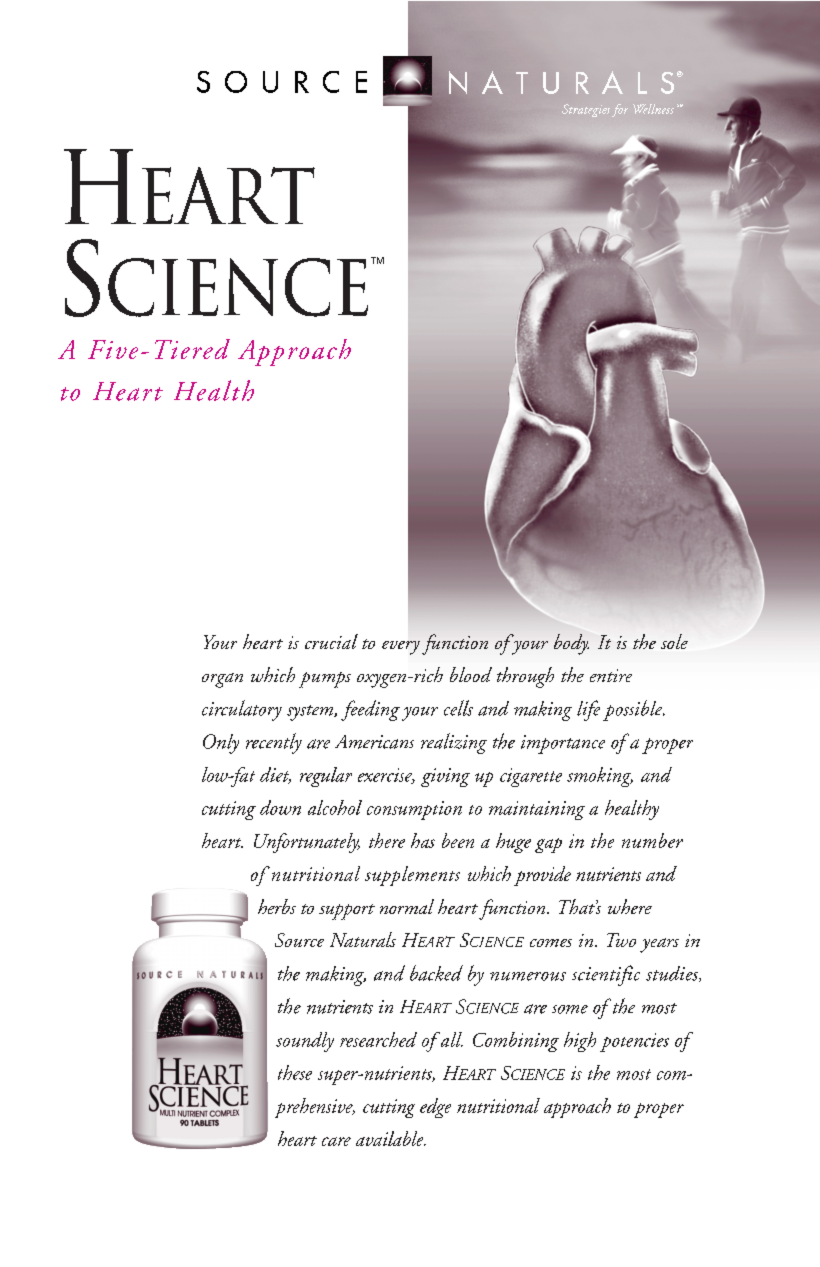 The height and width of the screenshot is (1267, 820). Describe the element at coordinates (630, 906) in the screenshot. I see `where` at that location.
